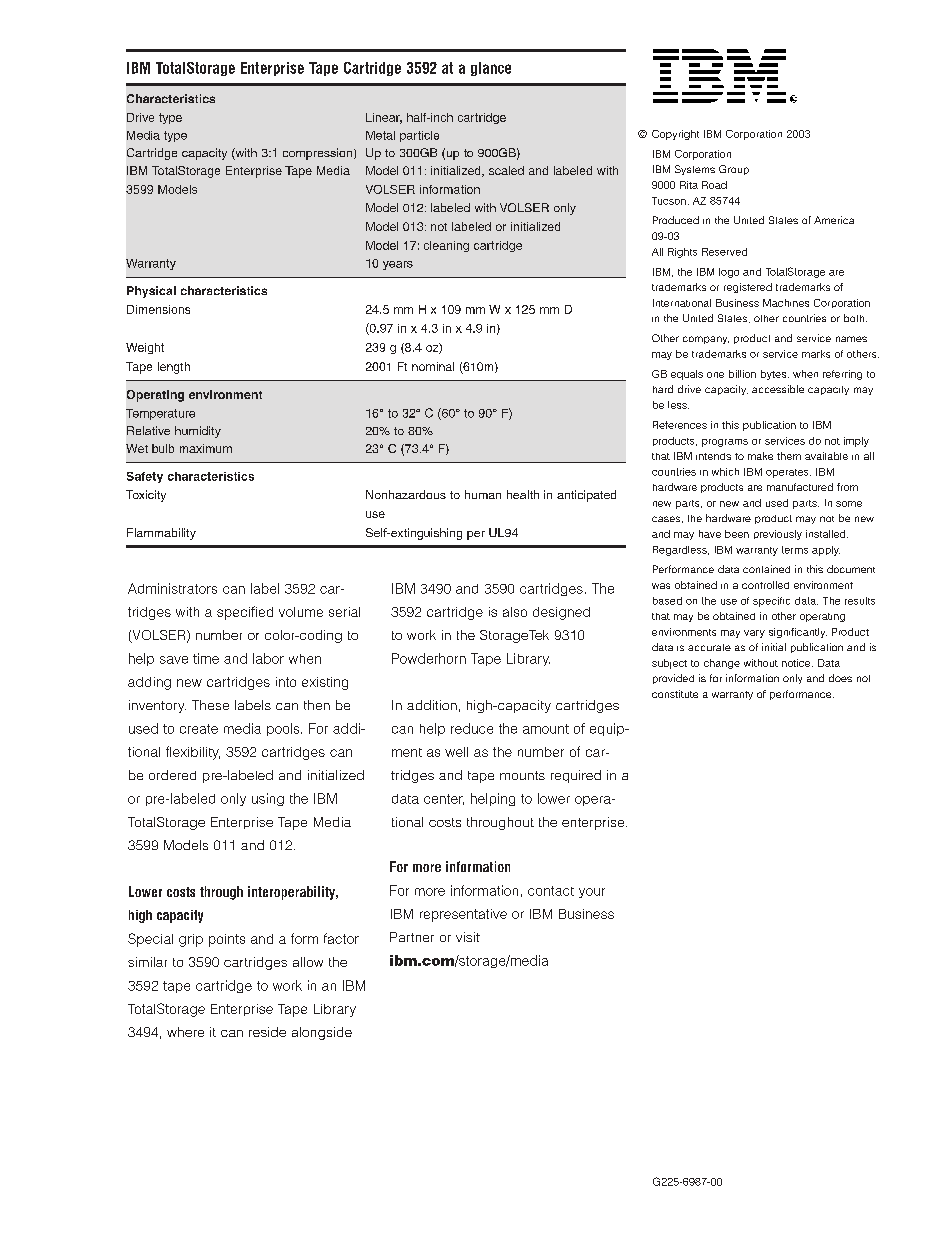 Image resolution: width=952 pixels, height=1233 pixels. What do you see at coordinates (268, 799) in the image?
I see `using` at bounding box center [268, 799].
